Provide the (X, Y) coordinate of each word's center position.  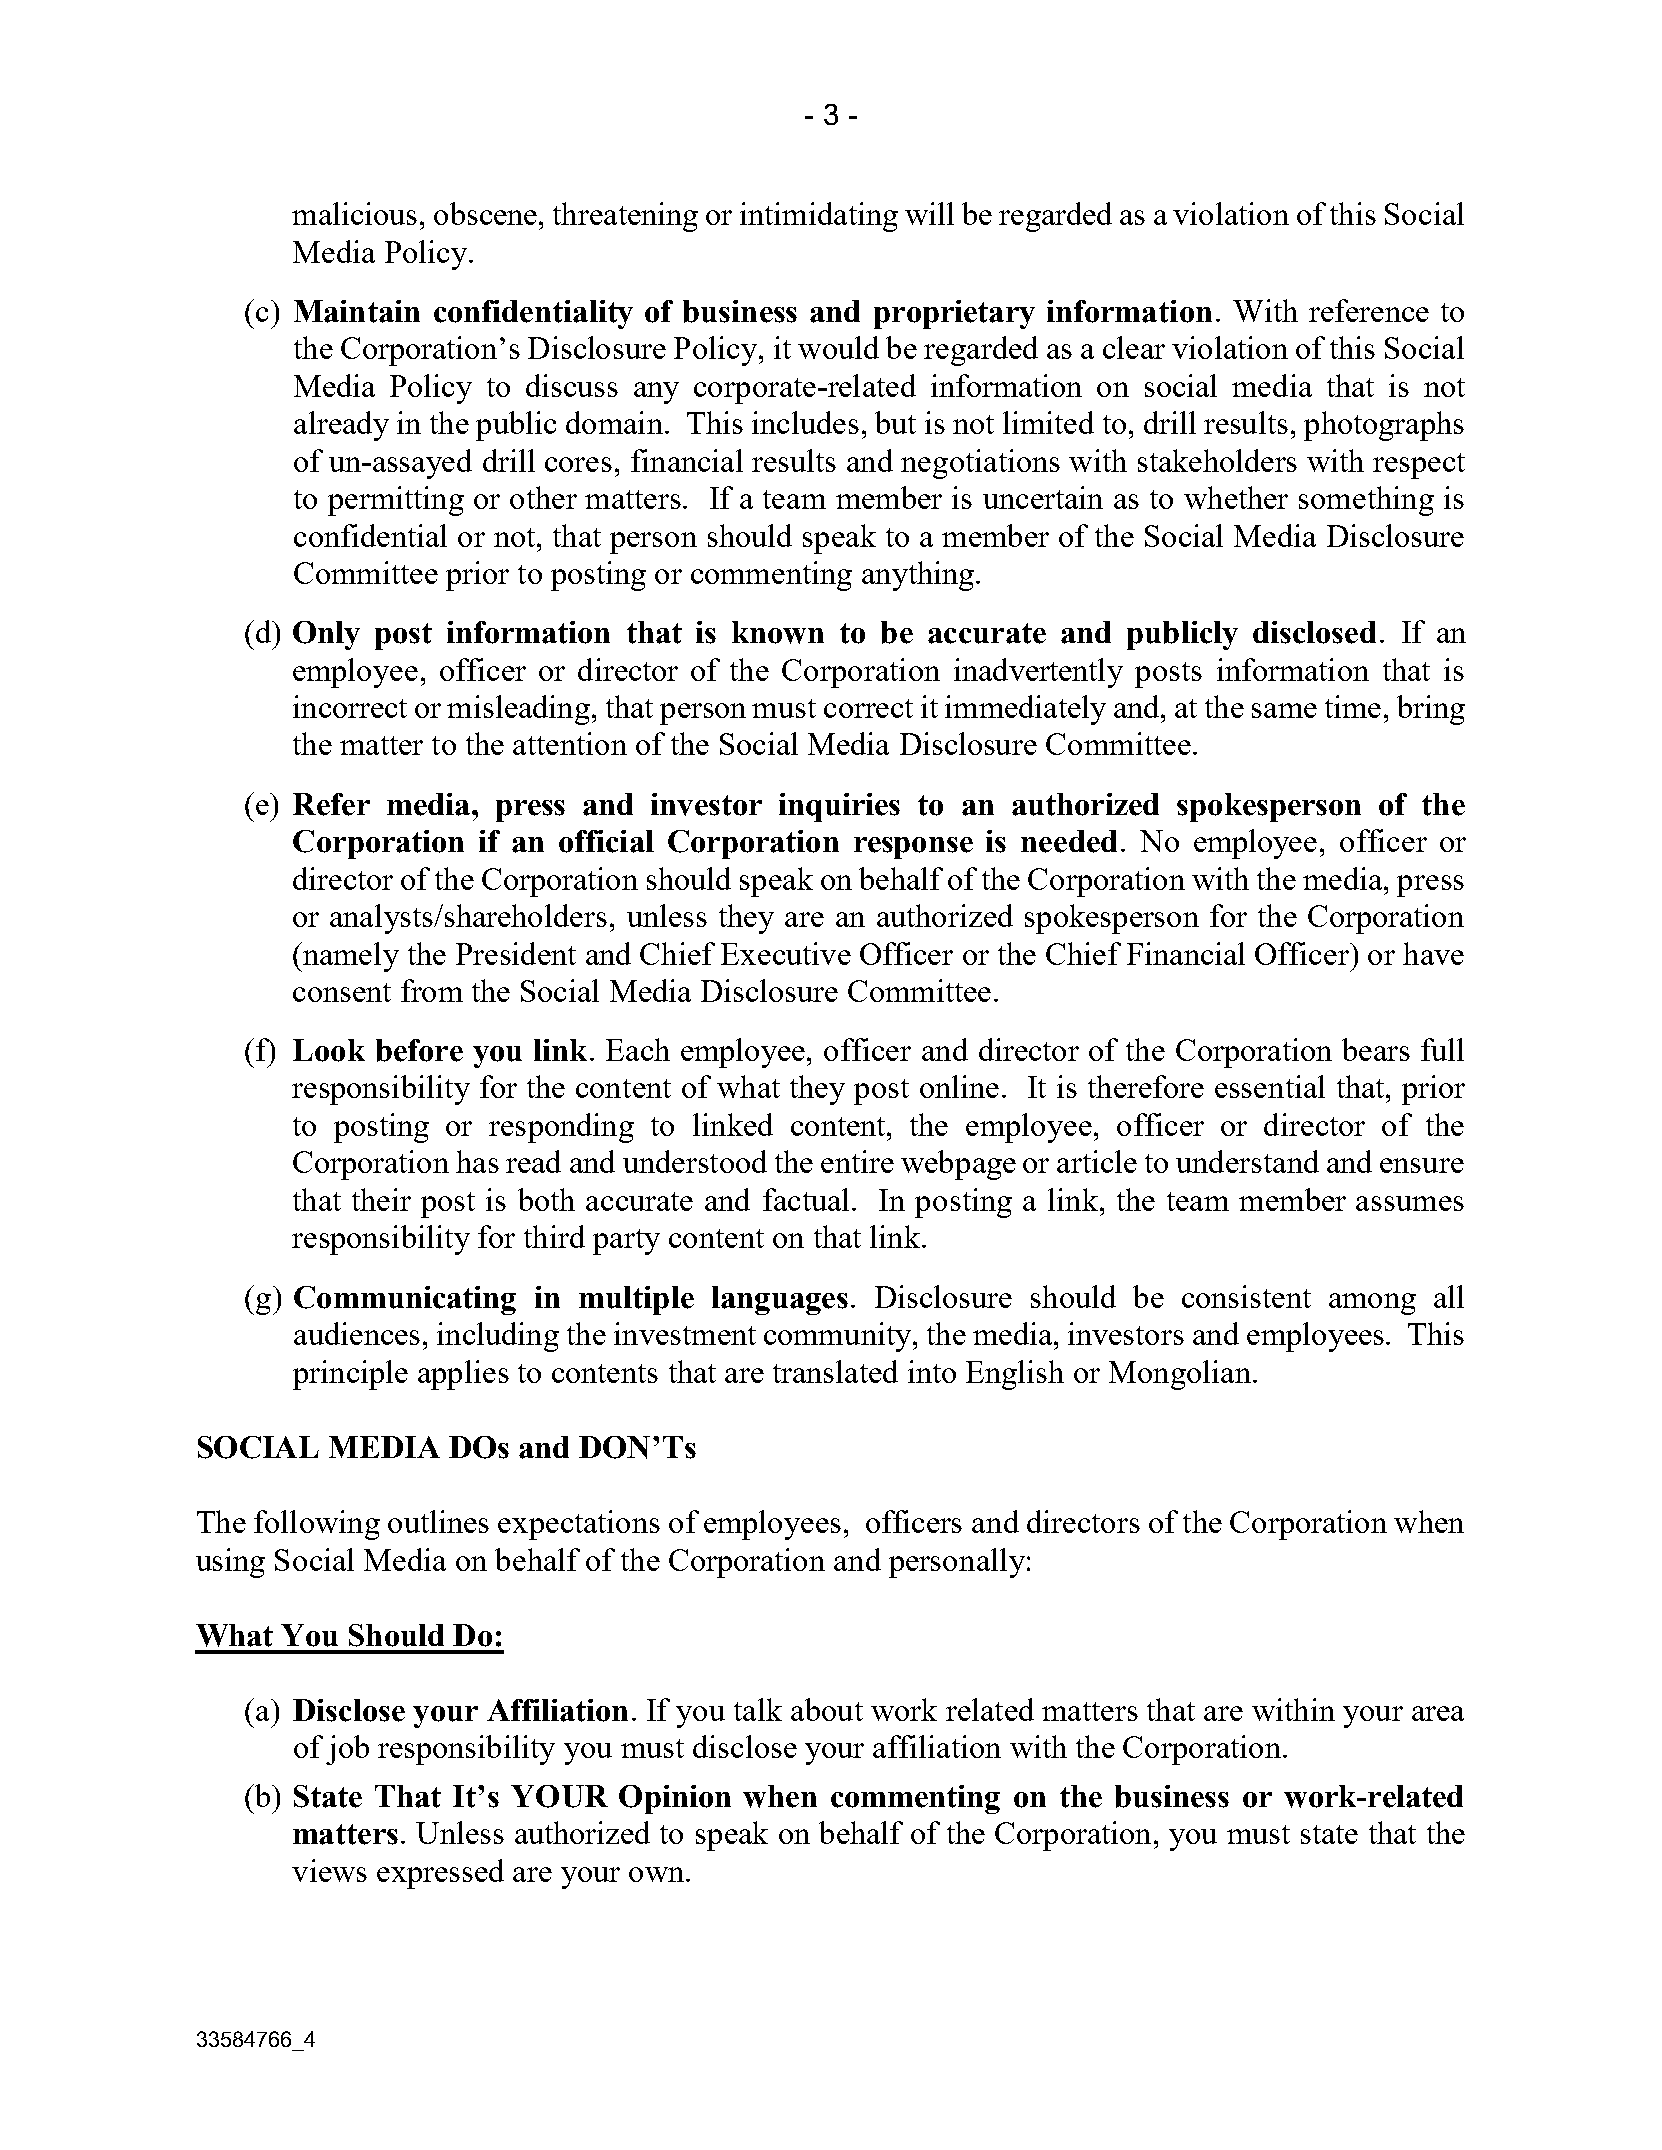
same (1284, 710)
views (329, 1870)
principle (350, 1375)
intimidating (819, 217)
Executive (786, 953)
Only (326, 635)
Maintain (357, 311)
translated (835, 1371)
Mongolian (1180, 1375)
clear (1134, 347)
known (778, 632)
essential (1270, 1086)
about (827, 1709)
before (419, 1050)
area (1438, 1713)
